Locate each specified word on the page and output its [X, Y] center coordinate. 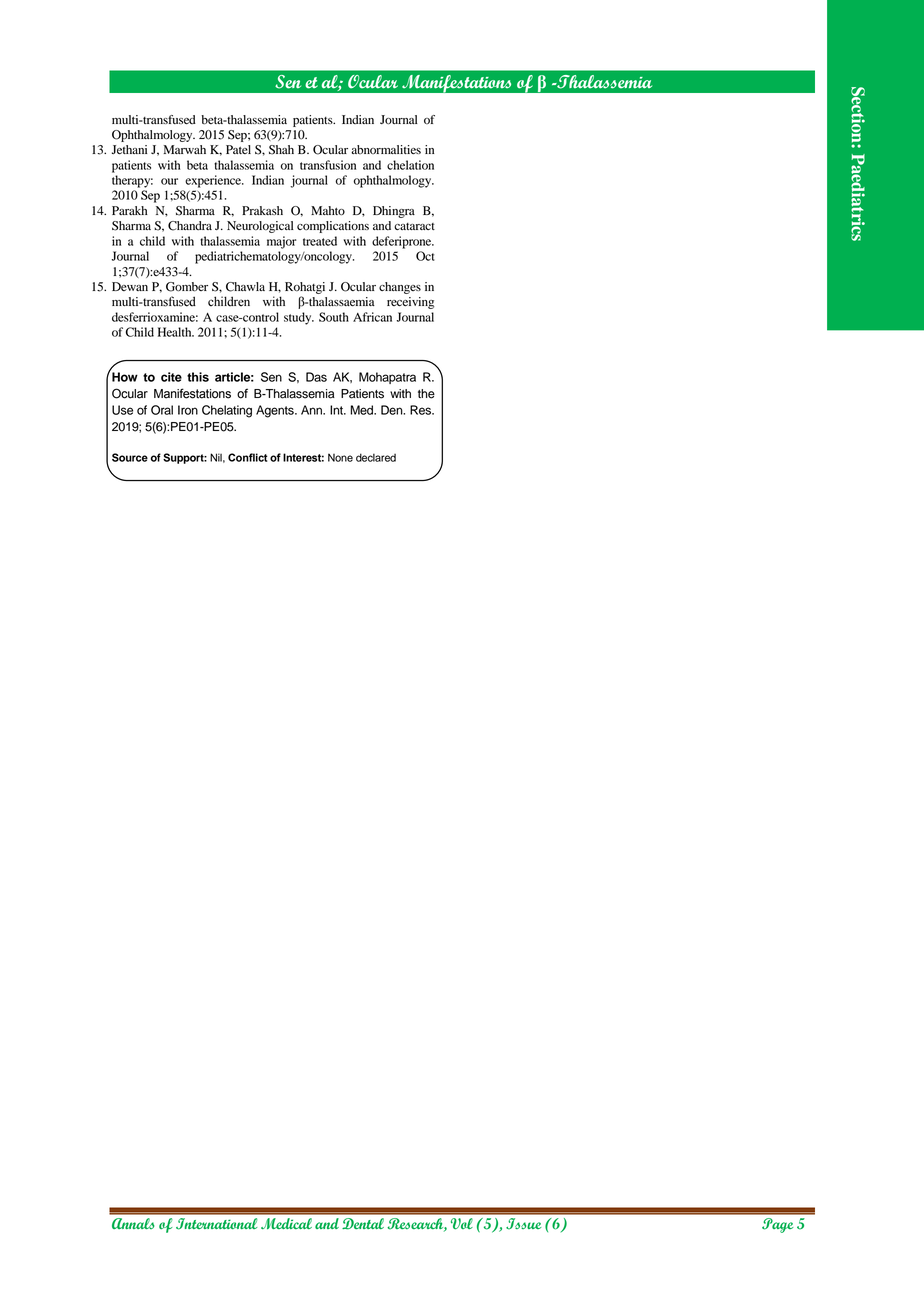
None [340, 457]
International [216, 1224]
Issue [523, 1224]
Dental [363, 1224]
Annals [133, 1223]
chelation [410, 165]
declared [376, 457]
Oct [425, 256]
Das [316, 377]
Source [130, 457]
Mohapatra [387, 378]
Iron [188, 410]
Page [777, 1225]
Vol [462, 1224]
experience [214, 181]
